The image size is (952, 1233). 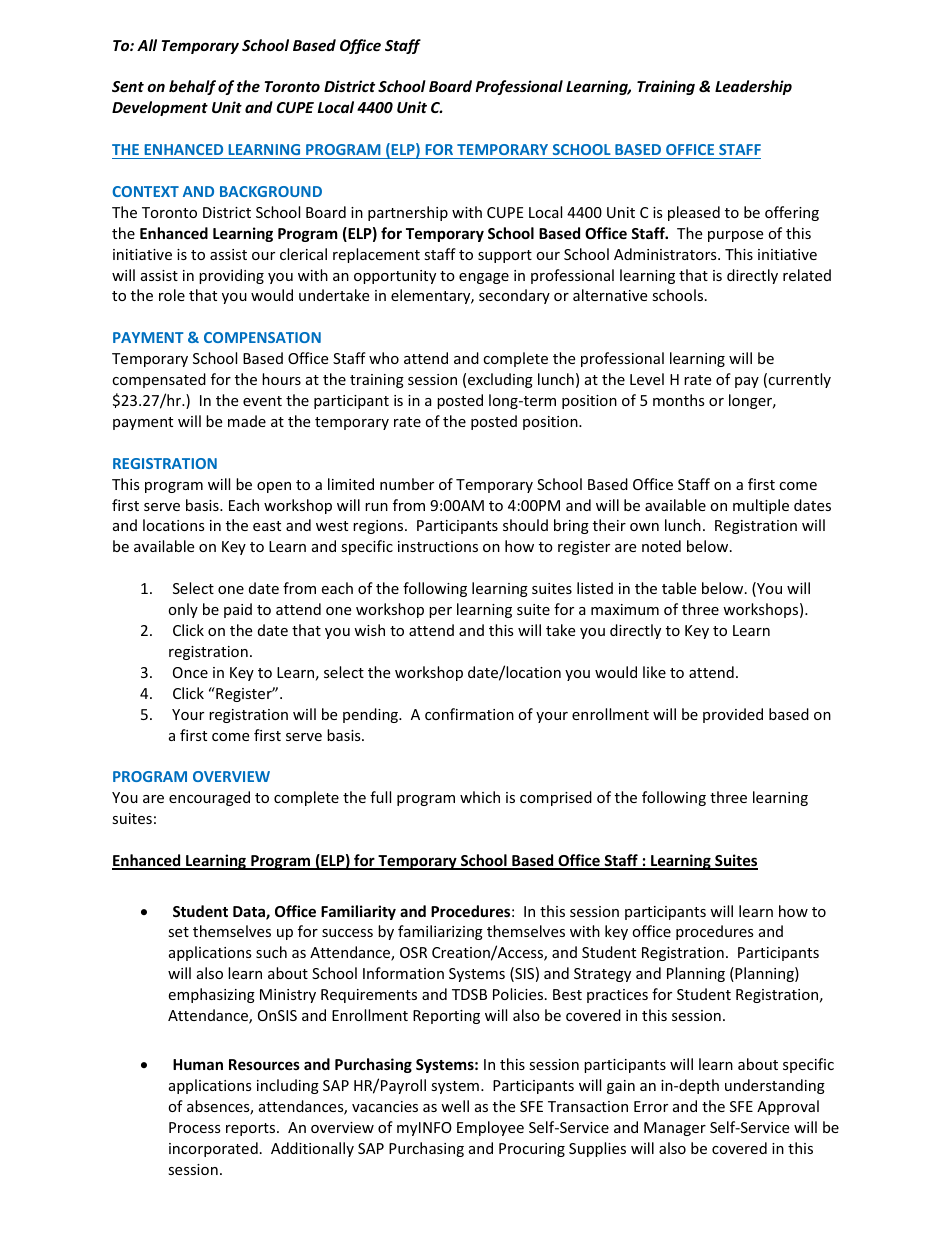 What do you see at coordinates (455, 1106) in the document?
I see `well` at bounding box center [455, 1106].
